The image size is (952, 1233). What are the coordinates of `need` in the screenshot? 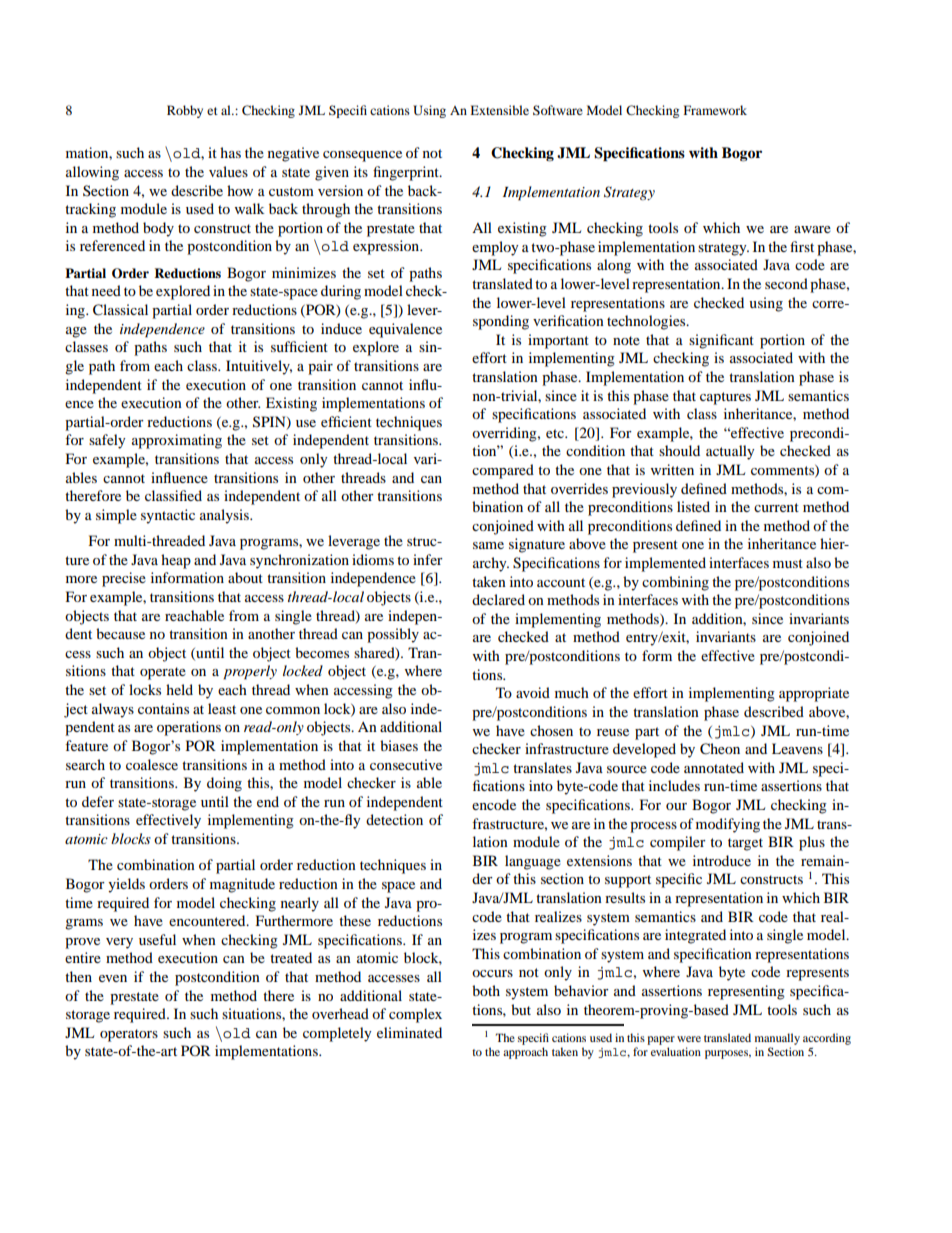 It's located at (106, 290).
